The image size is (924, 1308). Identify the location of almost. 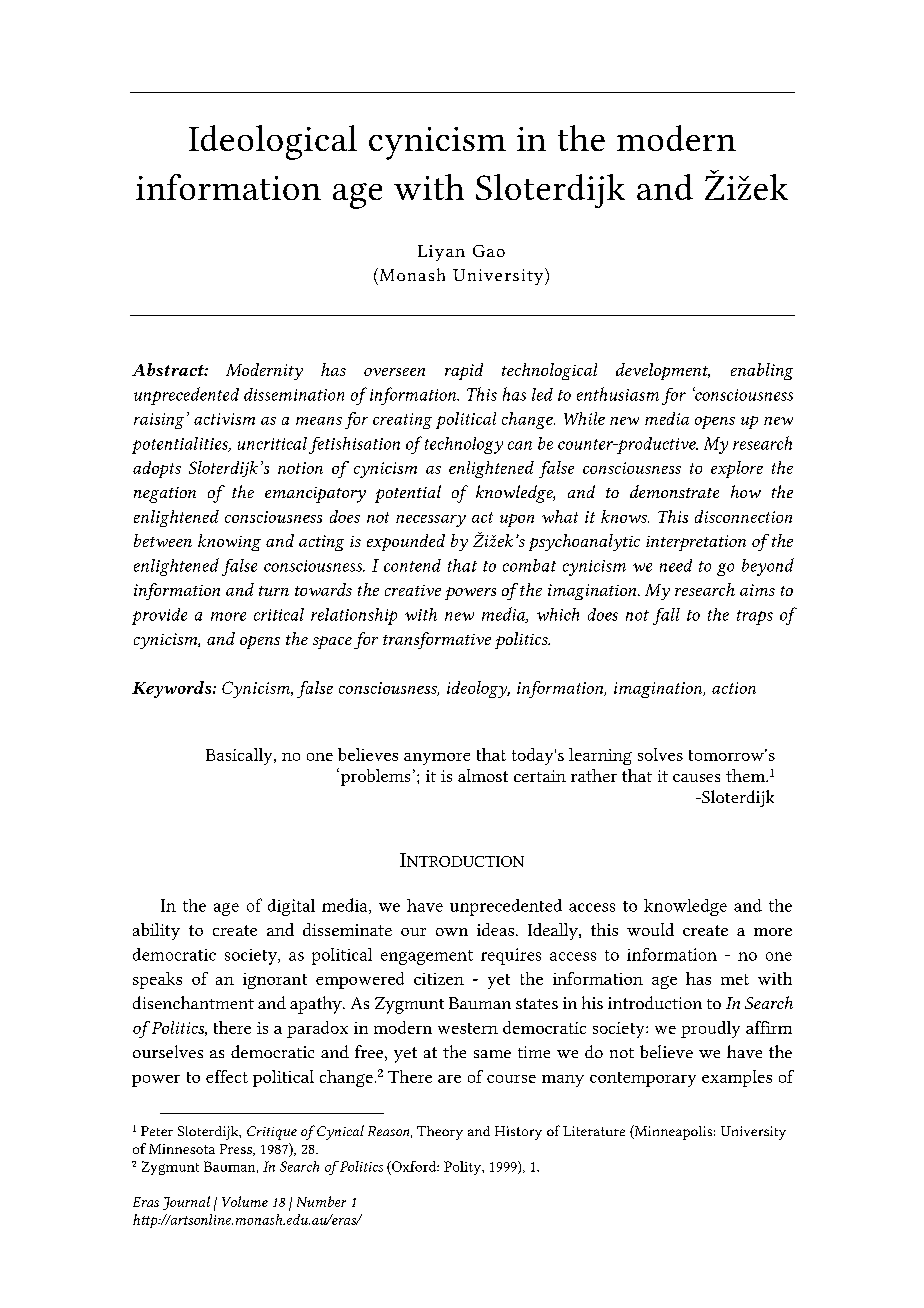
(483, 775).
